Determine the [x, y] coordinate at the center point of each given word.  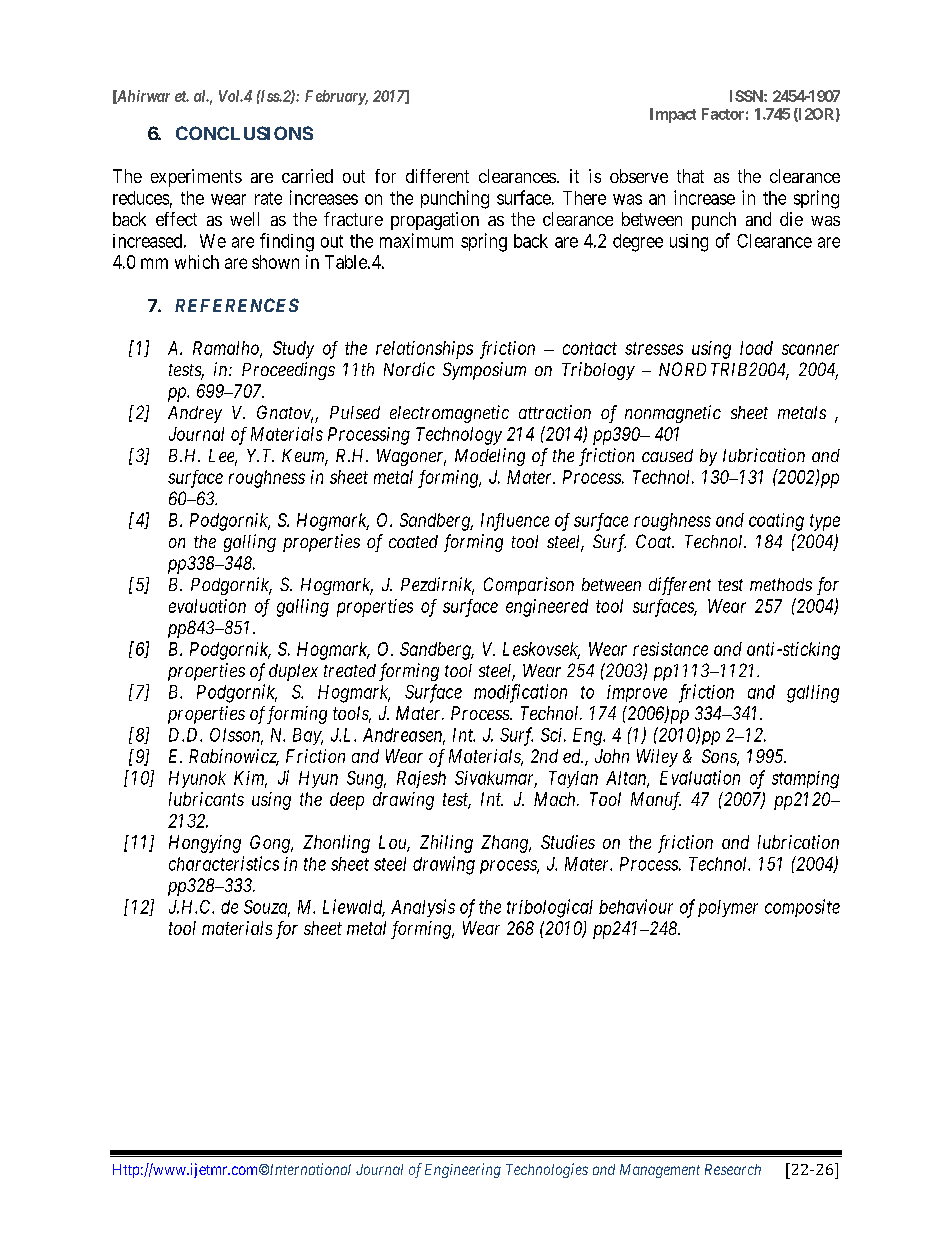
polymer [728, 908]
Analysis [423, 908]
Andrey [195, 414]
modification [520, 693]
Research [733, 1169]
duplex [293, 672]
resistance [670, 649]
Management [660, 1171]
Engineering [463, 1170]
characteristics [224, 863]
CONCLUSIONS [244, 133]
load [756, 348]
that [690, 176]
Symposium [484, 371]
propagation [435, 221]
